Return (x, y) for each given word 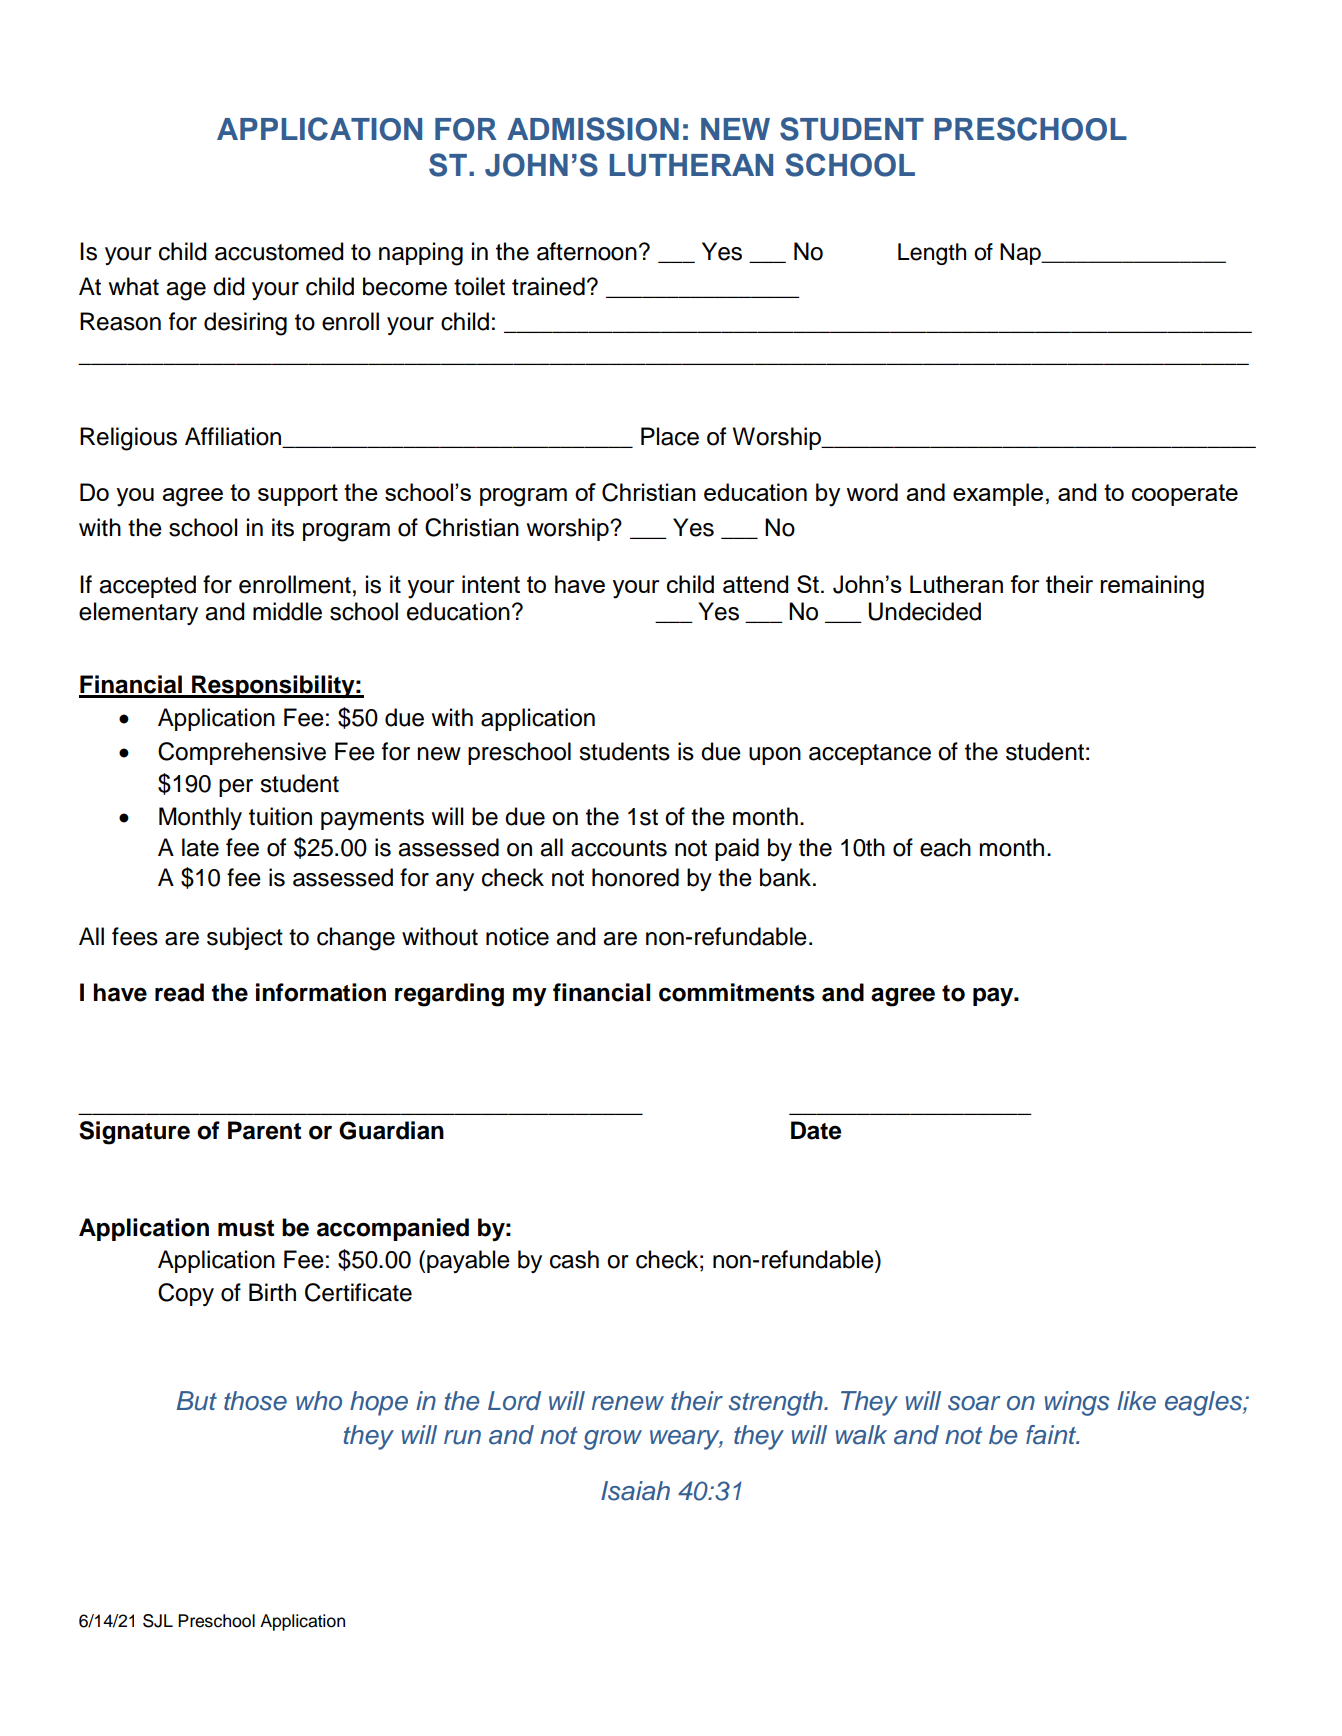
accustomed (279, 251)
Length (932, 254)
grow (613, 1440)
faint (1052, 1435)
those (255, 1401)
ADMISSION (593, 129)
